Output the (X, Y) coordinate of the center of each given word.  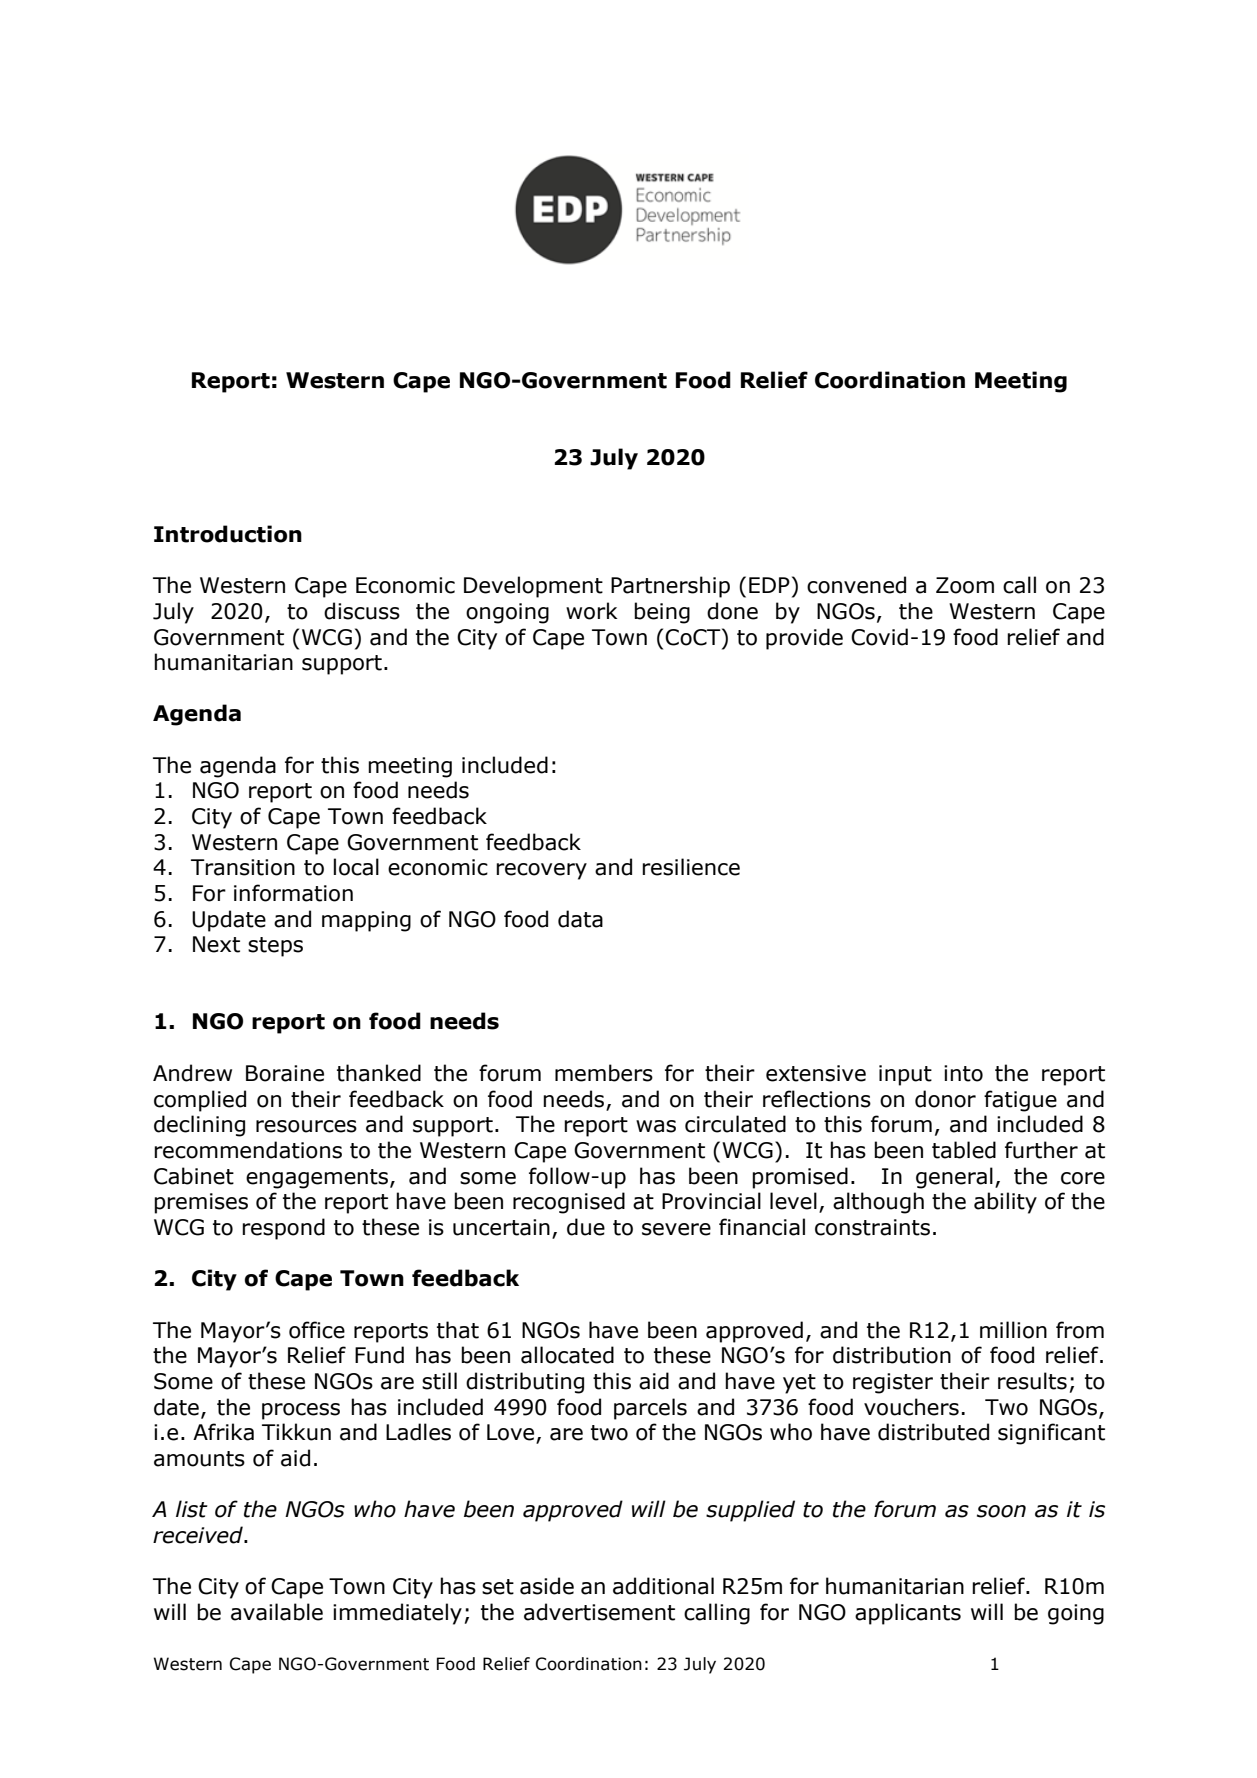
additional (663, 1586)
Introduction (228, 534)
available (277, 1612)
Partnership (670, 587)
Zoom (965, 585)
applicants (908, 1614)
